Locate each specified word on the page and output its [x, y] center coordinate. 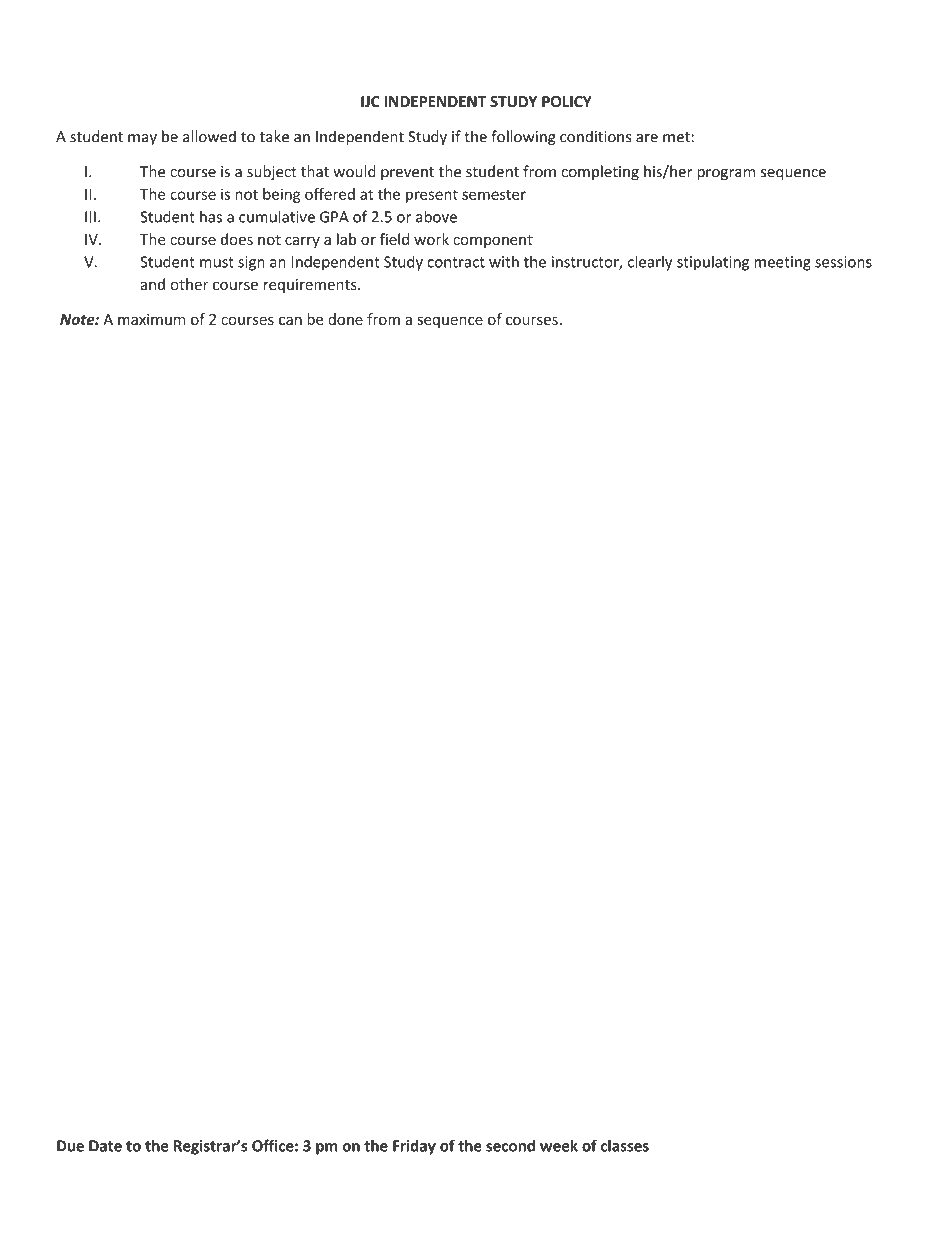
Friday [414, 1147]
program [726, 174]
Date [105, 1146]
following [523, 138]
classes [625, 1145]
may [142, 140]
